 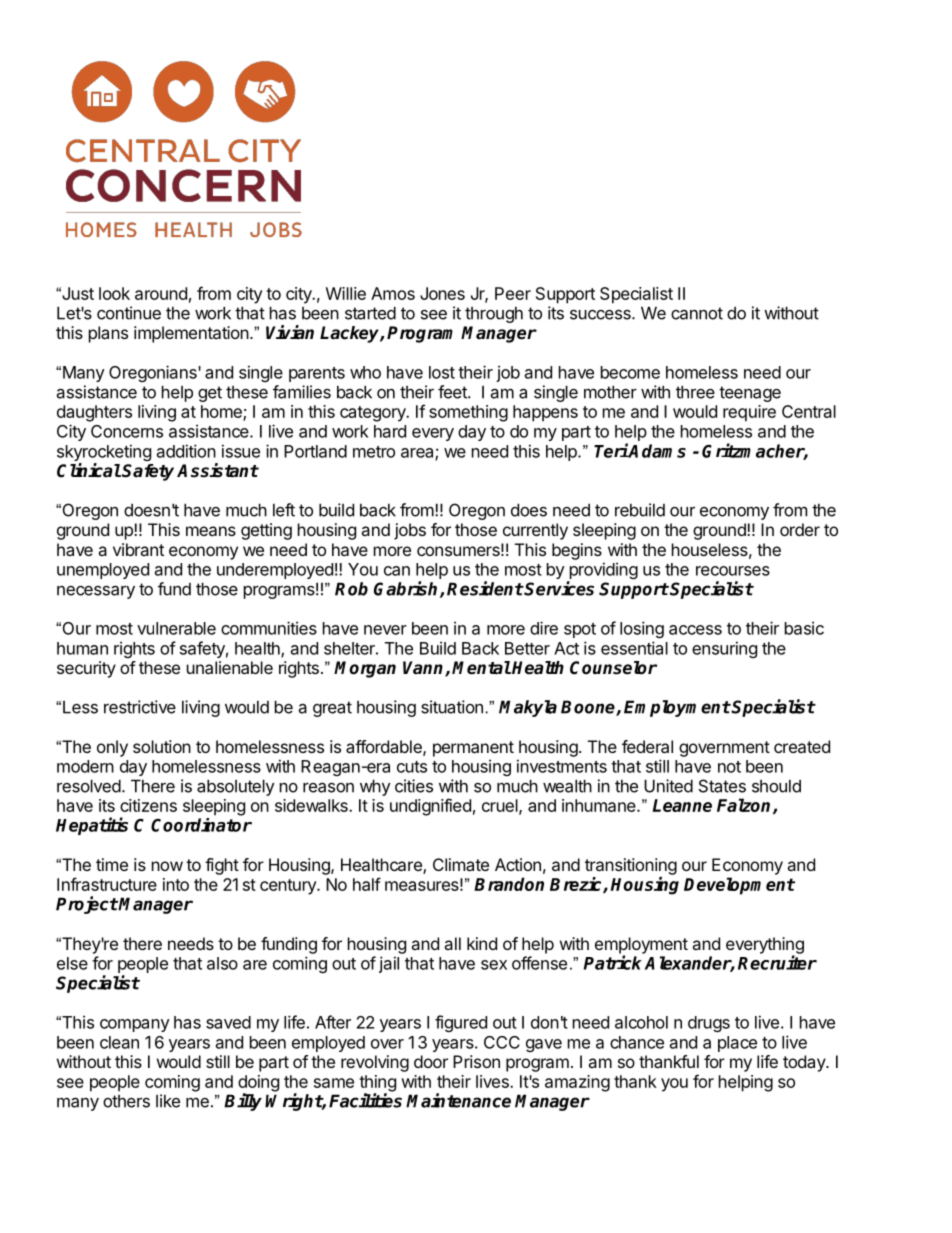 What do you see at coordinates (442, 293) in the document?
I see `Jones` at bounding box center [442, 293].
